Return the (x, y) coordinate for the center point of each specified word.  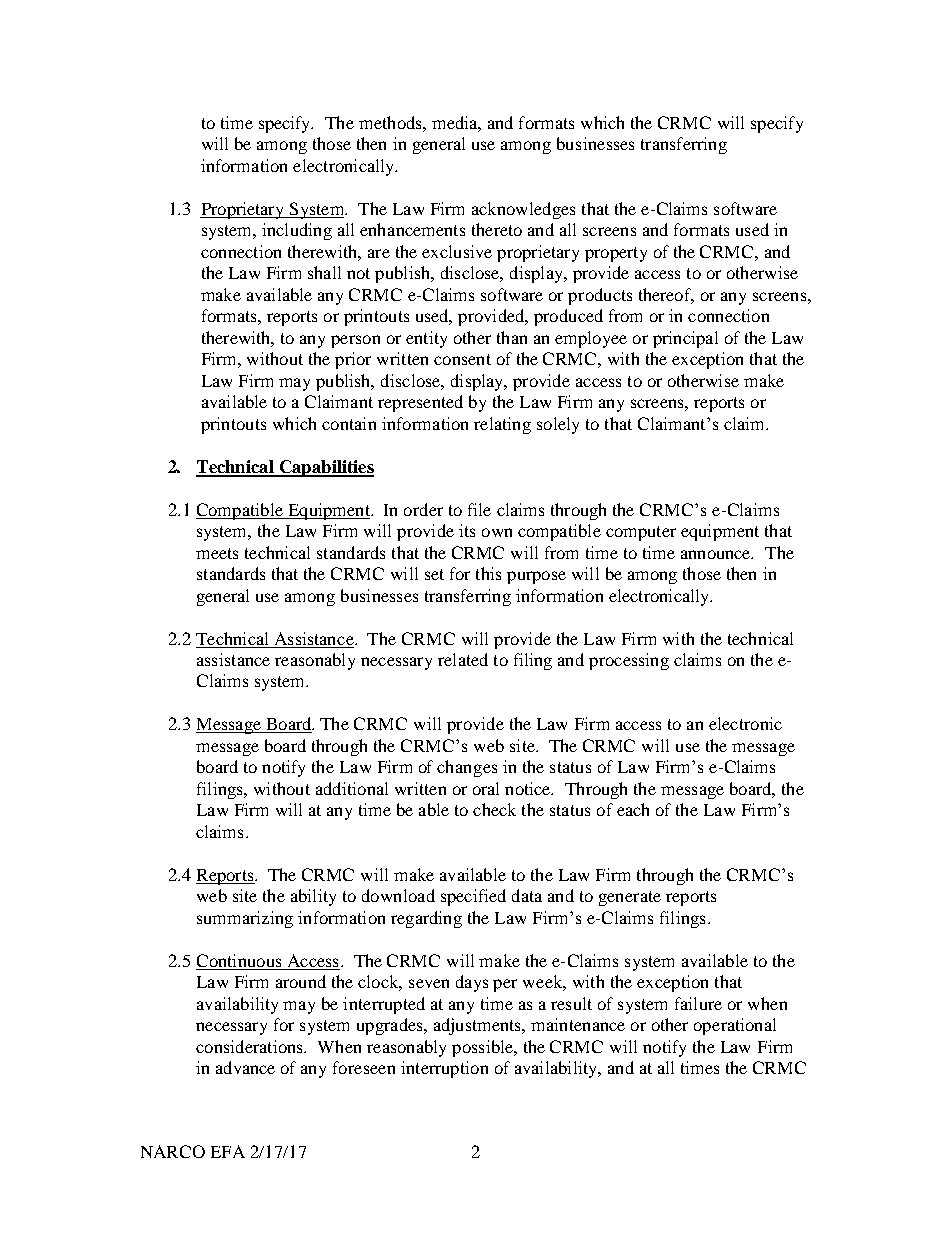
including (297, 231)
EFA (228, 1151)
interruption (444, 1069)
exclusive (457, 251)
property (616, 254)
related (463, 659)
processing (629, 661)
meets (217, 553)
